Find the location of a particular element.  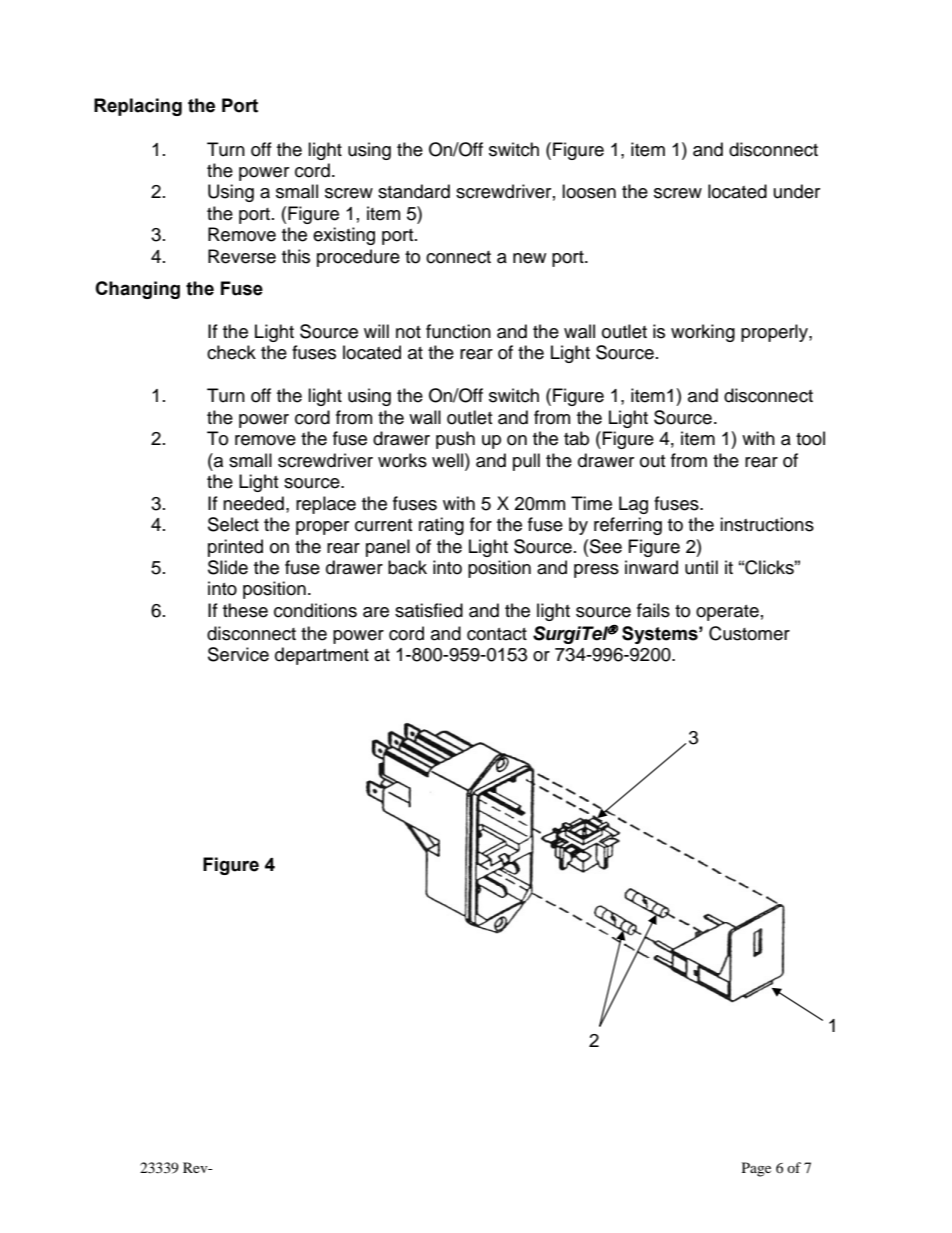

Service is located at coordinates (238, 654).
